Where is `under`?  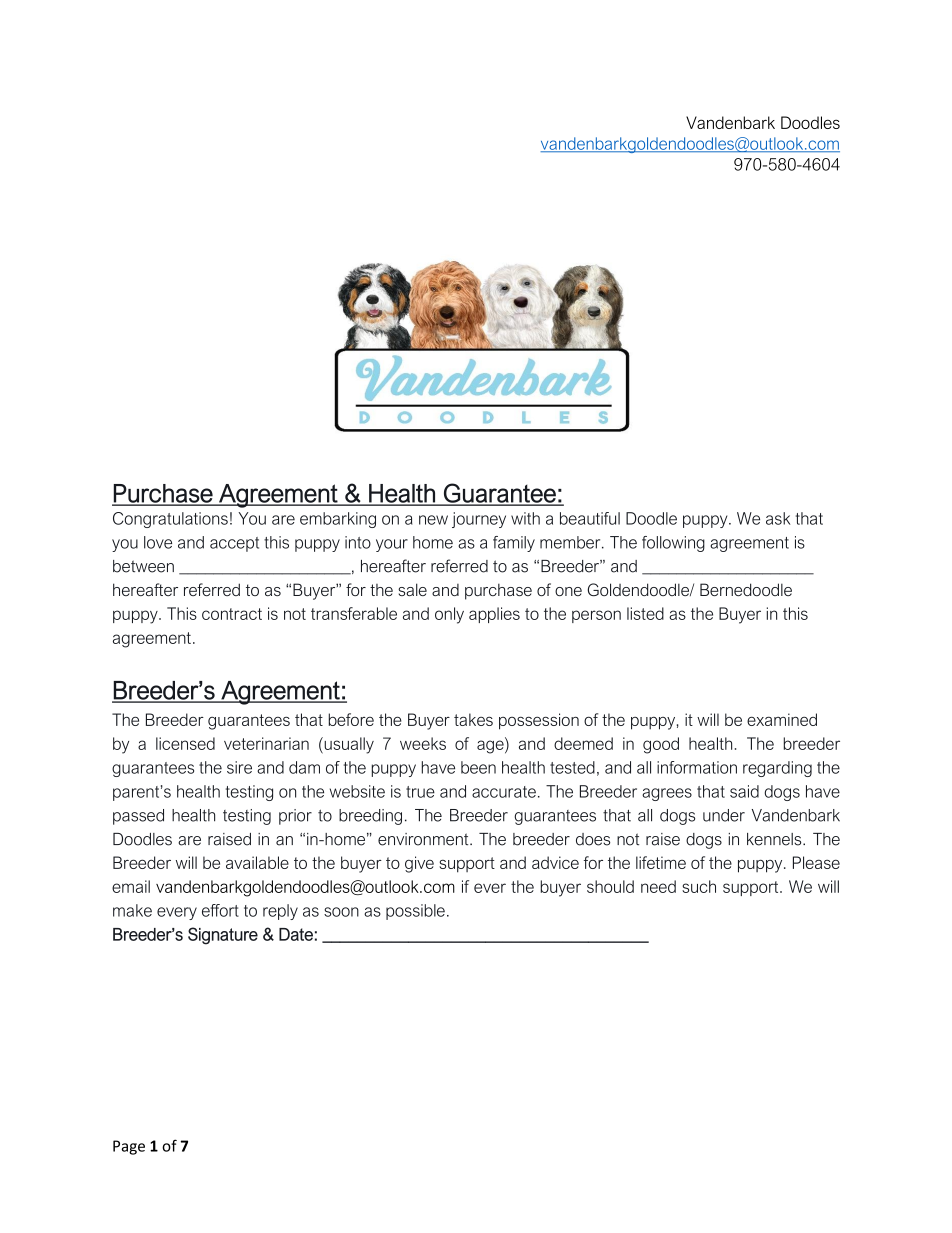
under is located at coordinates (724, 815).
